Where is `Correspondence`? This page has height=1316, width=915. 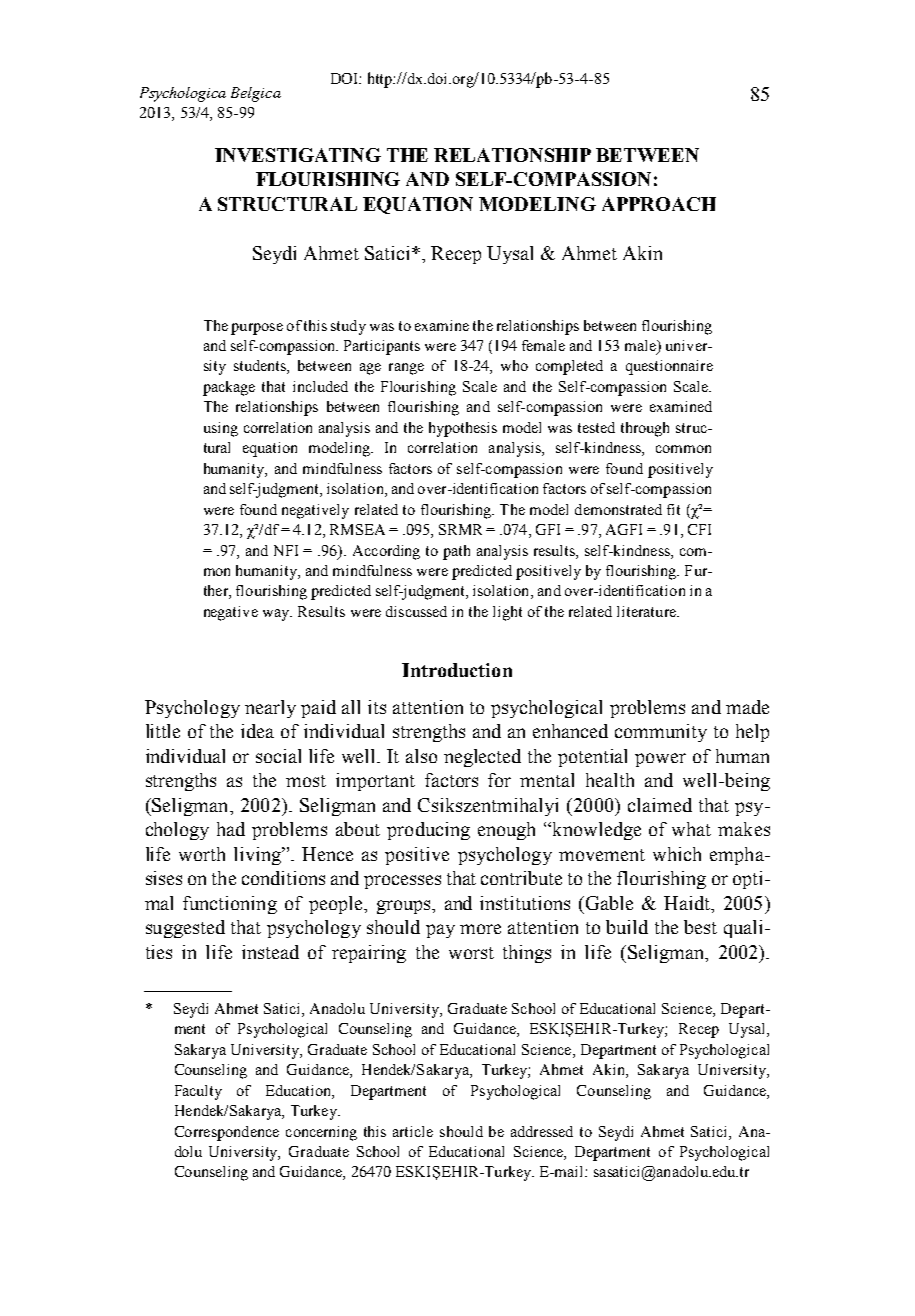
Correspondence is located at coordinates (227, 1133).
